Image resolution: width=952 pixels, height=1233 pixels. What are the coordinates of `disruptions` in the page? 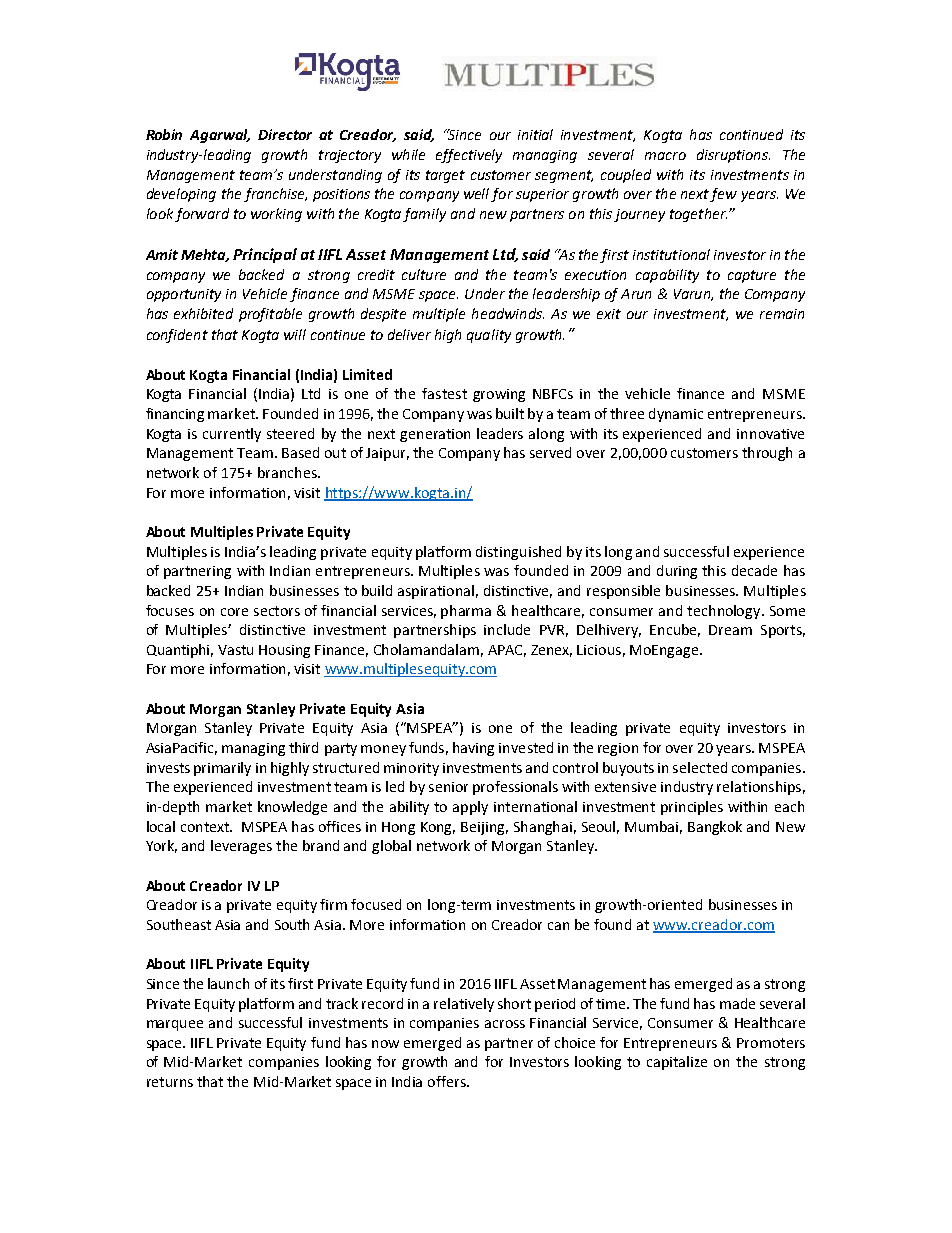 It's located at (733, 156).
